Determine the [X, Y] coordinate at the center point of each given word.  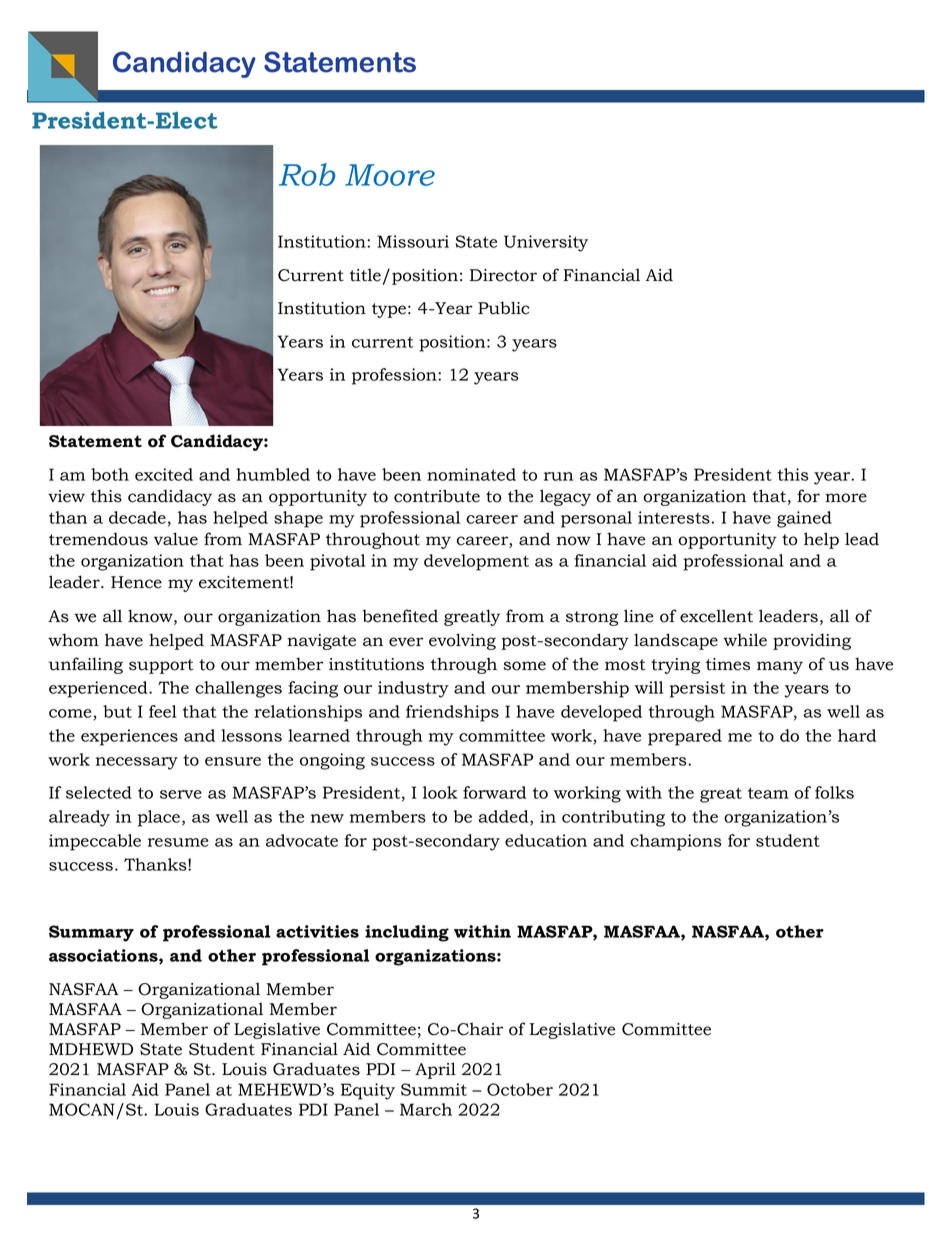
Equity [368, 1091]
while [745, 640]
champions [676, 842]
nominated [471, 474]
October [520, 1089]
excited [164, 474]
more [846, 498]
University [546, 243]
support [161, 666]
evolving [462, 641]
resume [178, 842]
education [546, 840]
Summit [434, 1089]
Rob [307, 174]
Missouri [413, 241]
